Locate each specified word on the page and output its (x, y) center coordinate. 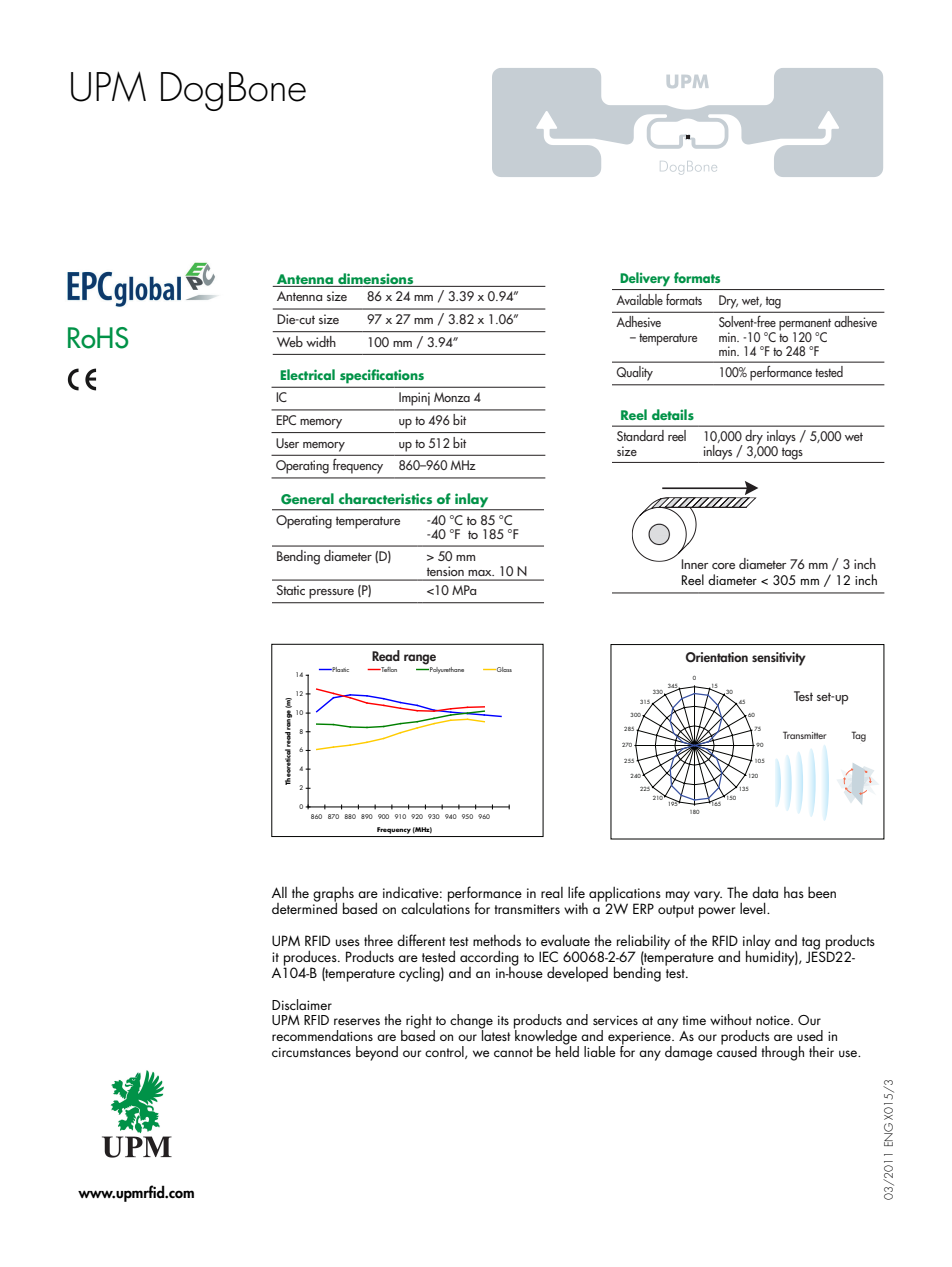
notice (774, 1020)
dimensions (375, 278)
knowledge (546, 1037)
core (723, 566)
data (765, 892)
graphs (333, 895)
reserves (357, 1021)
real (552, 892)
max (481, 573)
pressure (331, 594)
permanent (805, 325)
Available (639, 299)
